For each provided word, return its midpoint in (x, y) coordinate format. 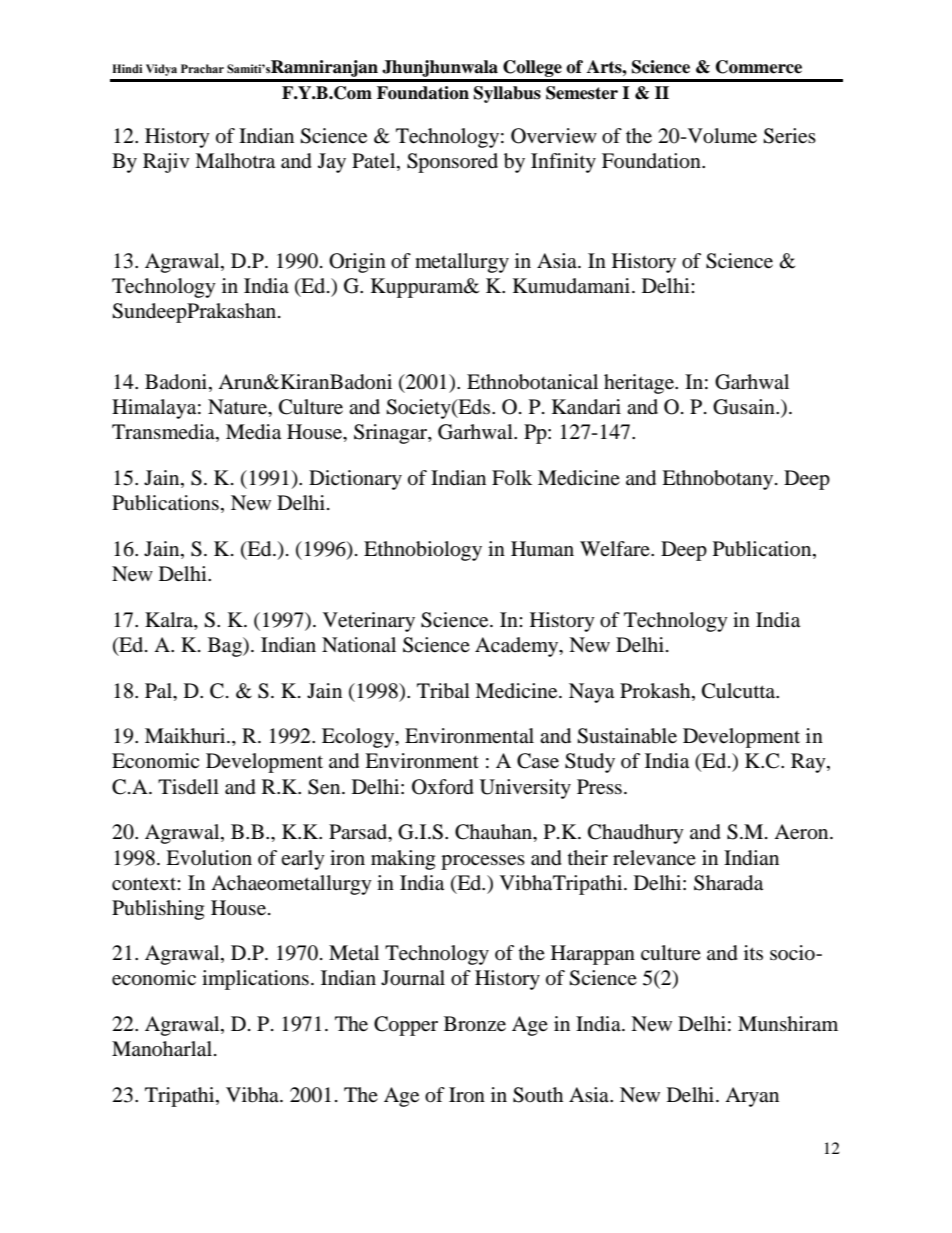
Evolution (209, 858)
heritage (640, 384)
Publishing (158, 910)
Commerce (759, 67)
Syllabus (507, 94)
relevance (654, 858)
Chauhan (495, 833)
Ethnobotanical (532, 382)
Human (542, 549)
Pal (160, 691)
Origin (357, 263)
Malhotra (235, 161)
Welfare (616, 548)
